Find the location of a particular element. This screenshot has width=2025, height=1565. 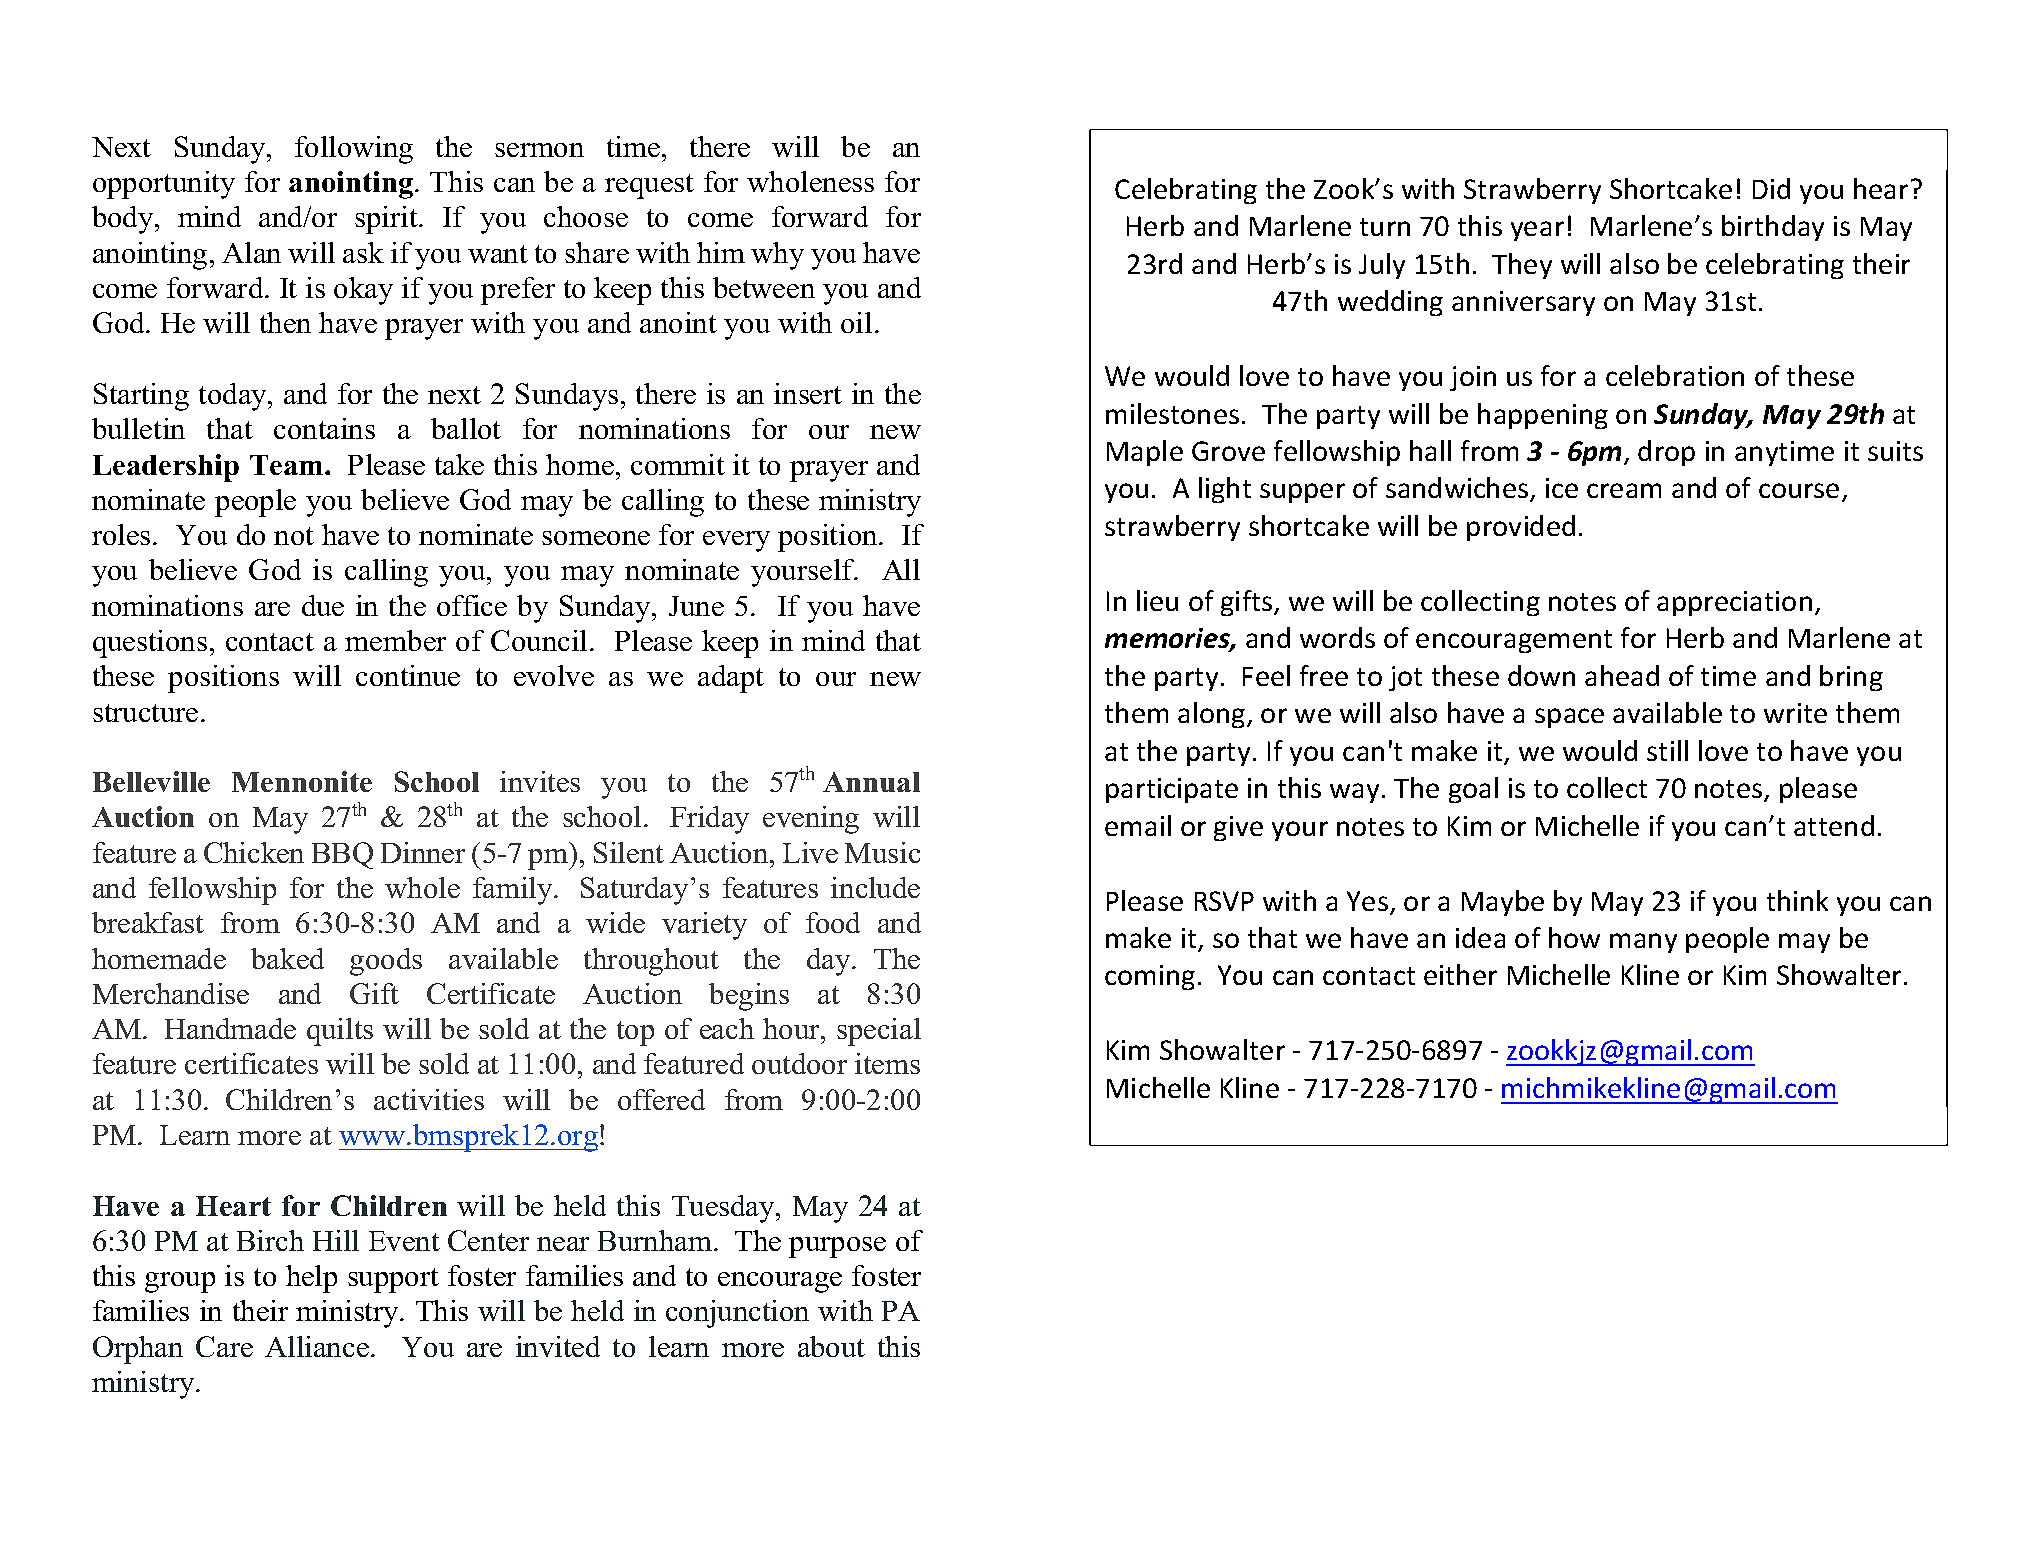

Did is located at coordinates (1771, 188).
